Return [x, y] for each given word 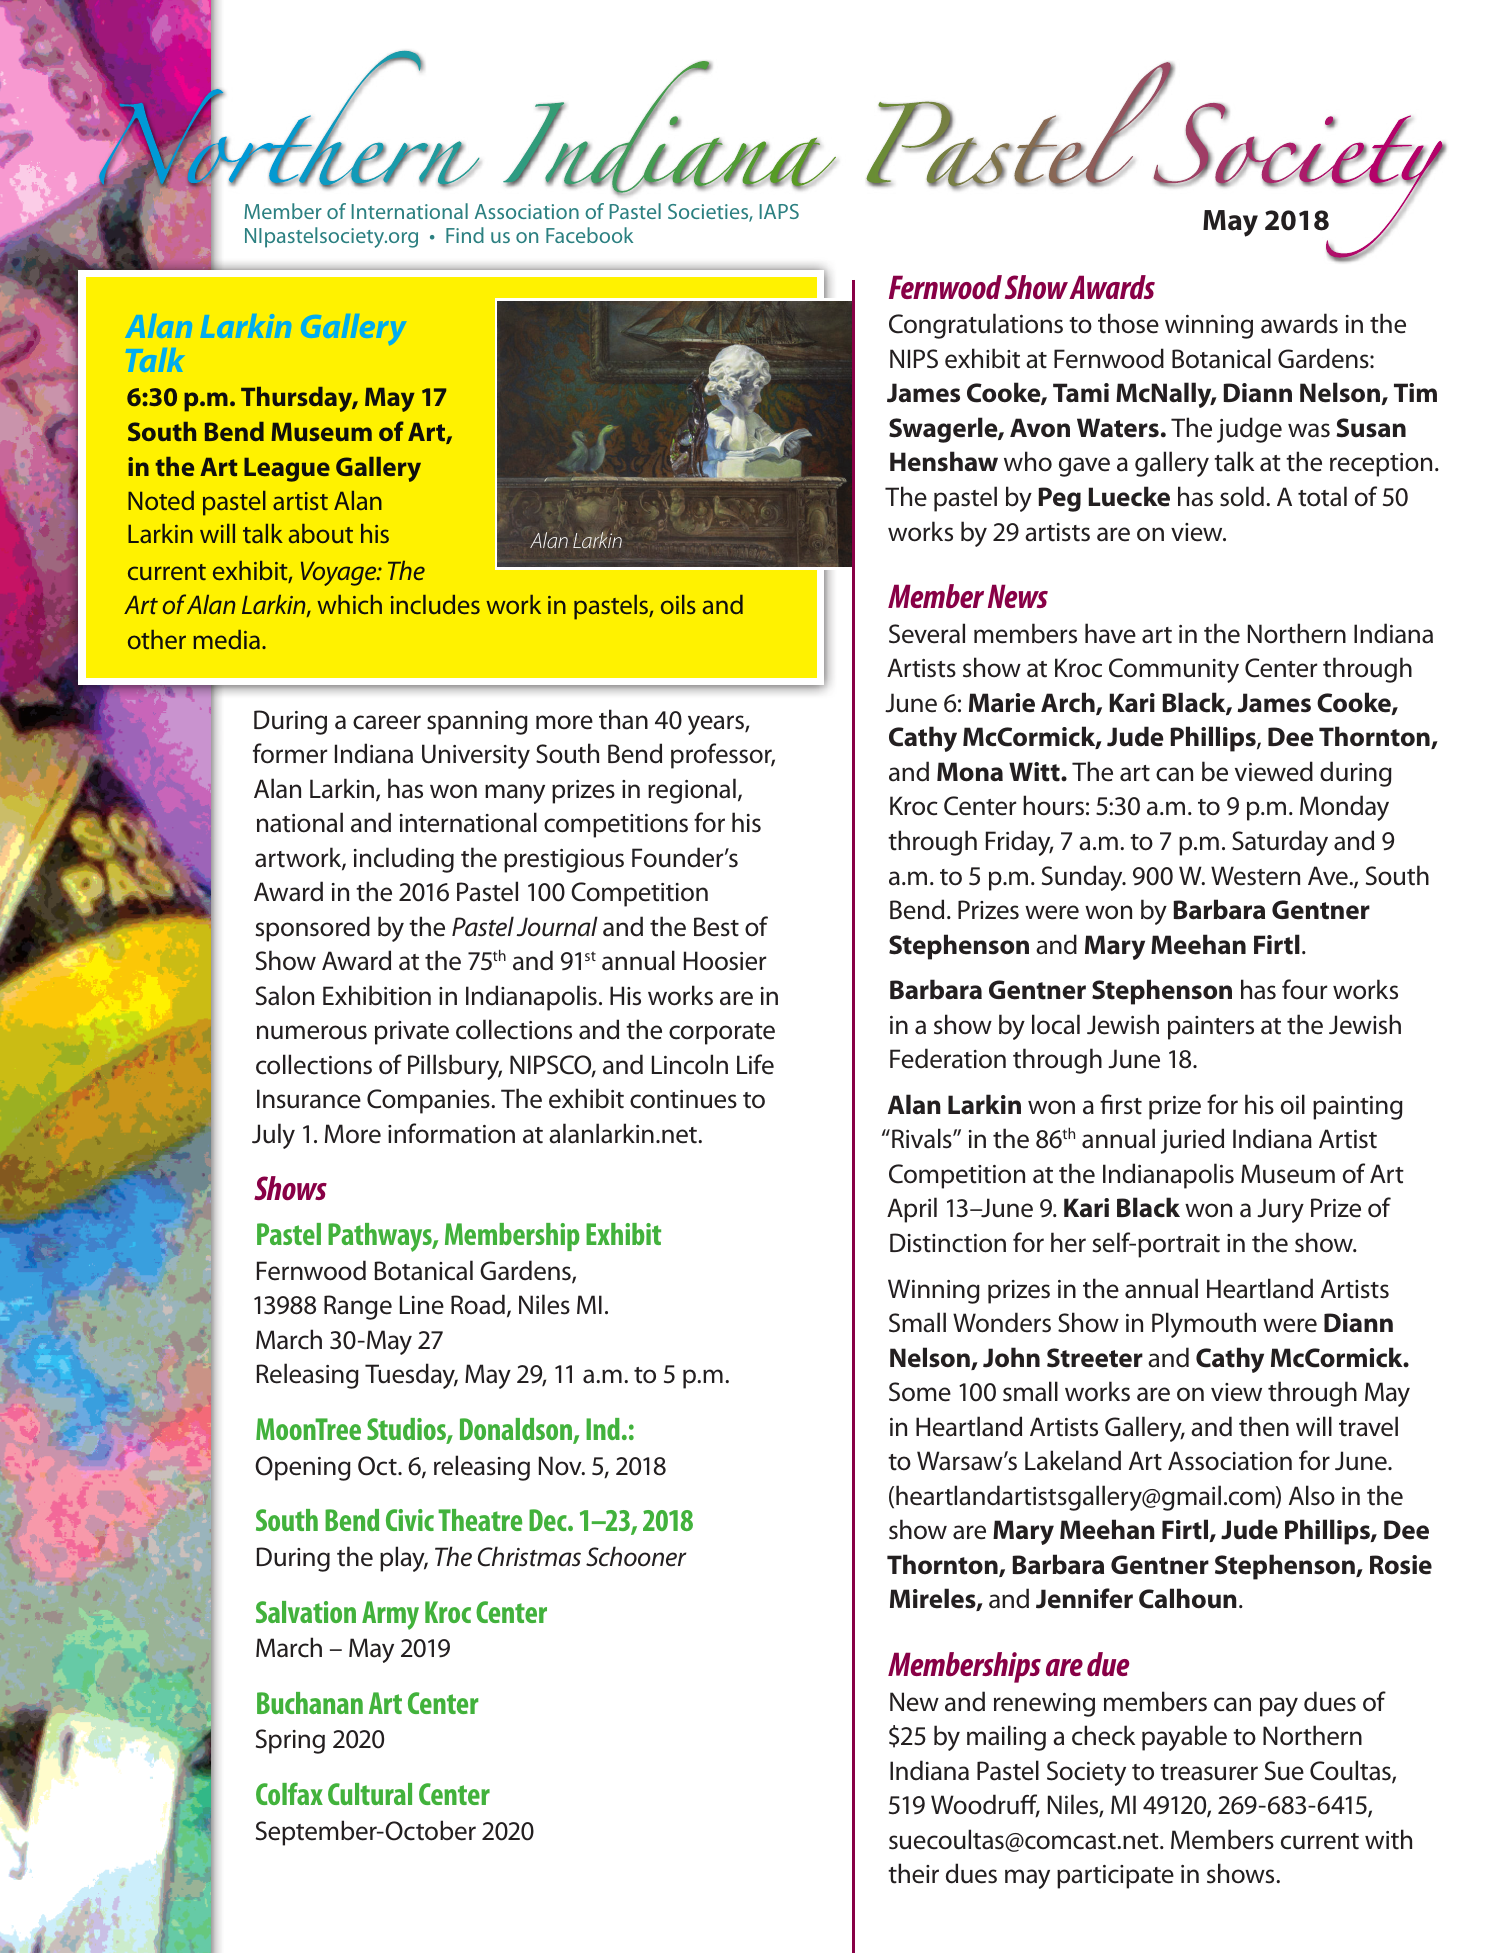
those [1128, 323]
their [913, 1873]
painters [1211, 1028]
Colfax [289, 1793]
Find [465, 235]
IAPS [779, 211]
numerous [312, 1032]
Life [755, 1064]
